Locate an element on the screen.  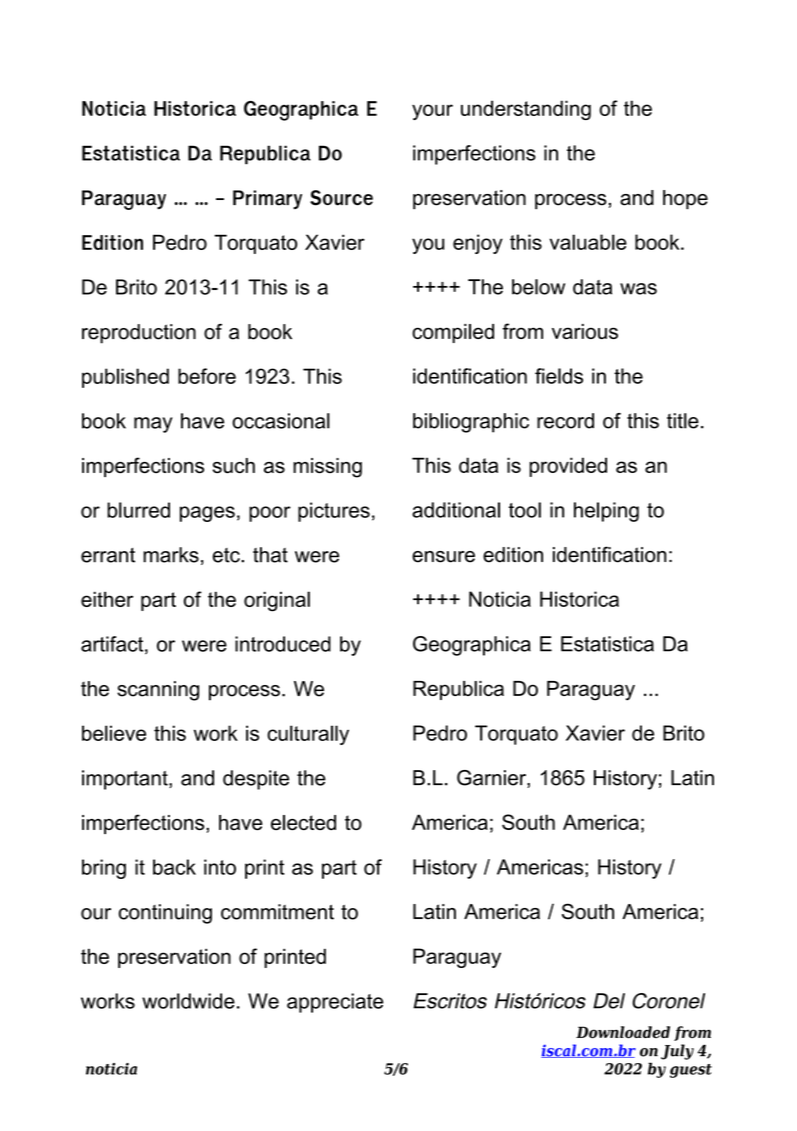
hope is located at coordinates (685, 200).
